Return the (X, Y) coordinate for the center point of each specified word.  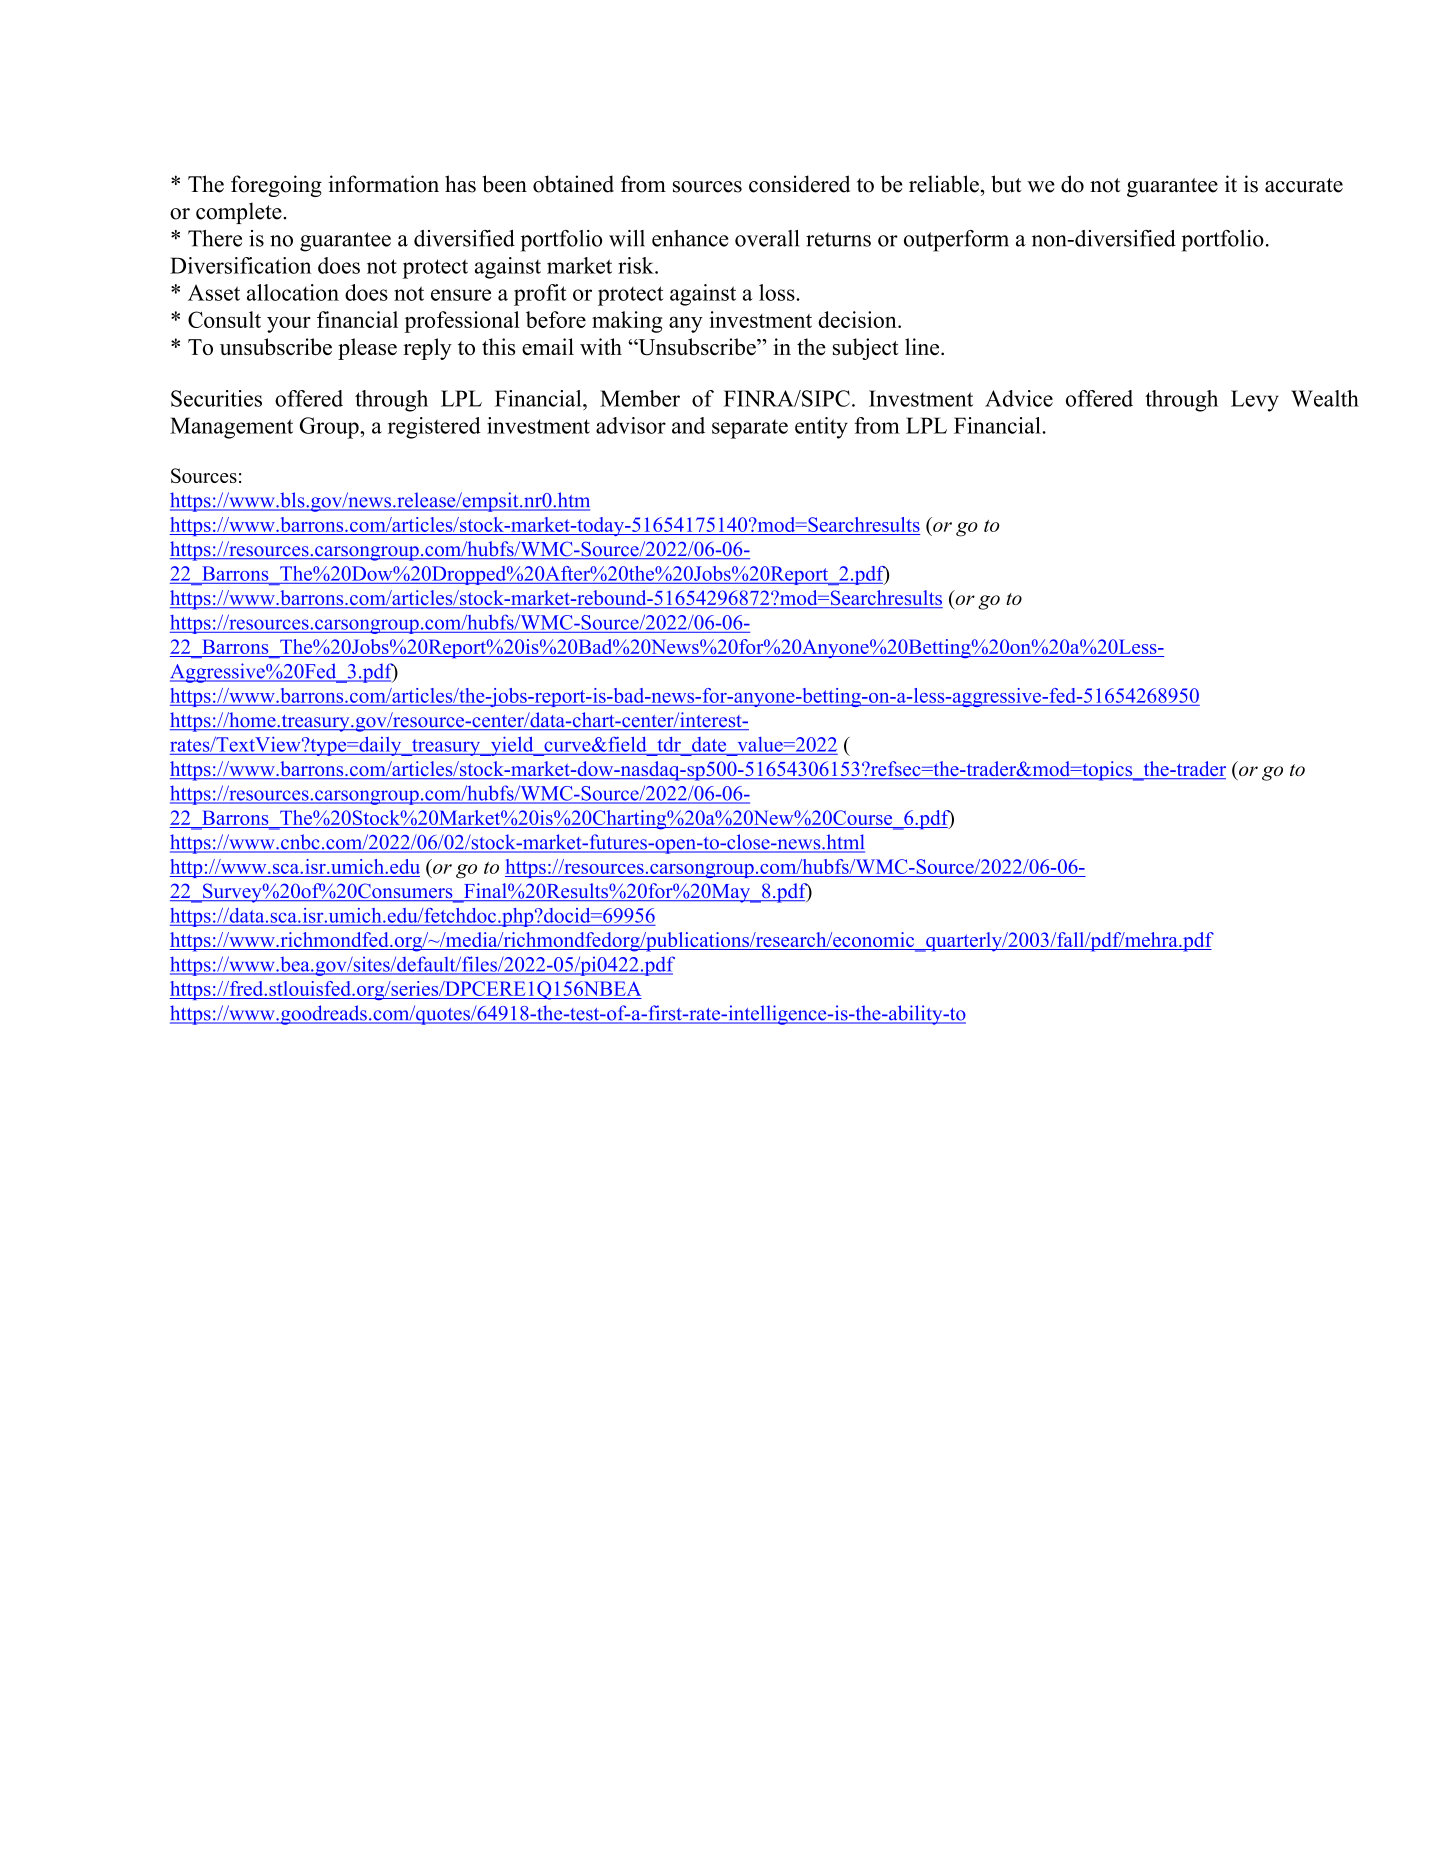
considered (799, 184)
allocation (293, 292)
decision (858, 319)
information (384, 184)
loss (778, 292)
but (1006, 184)
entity (821, 428)
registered (434, 428)
